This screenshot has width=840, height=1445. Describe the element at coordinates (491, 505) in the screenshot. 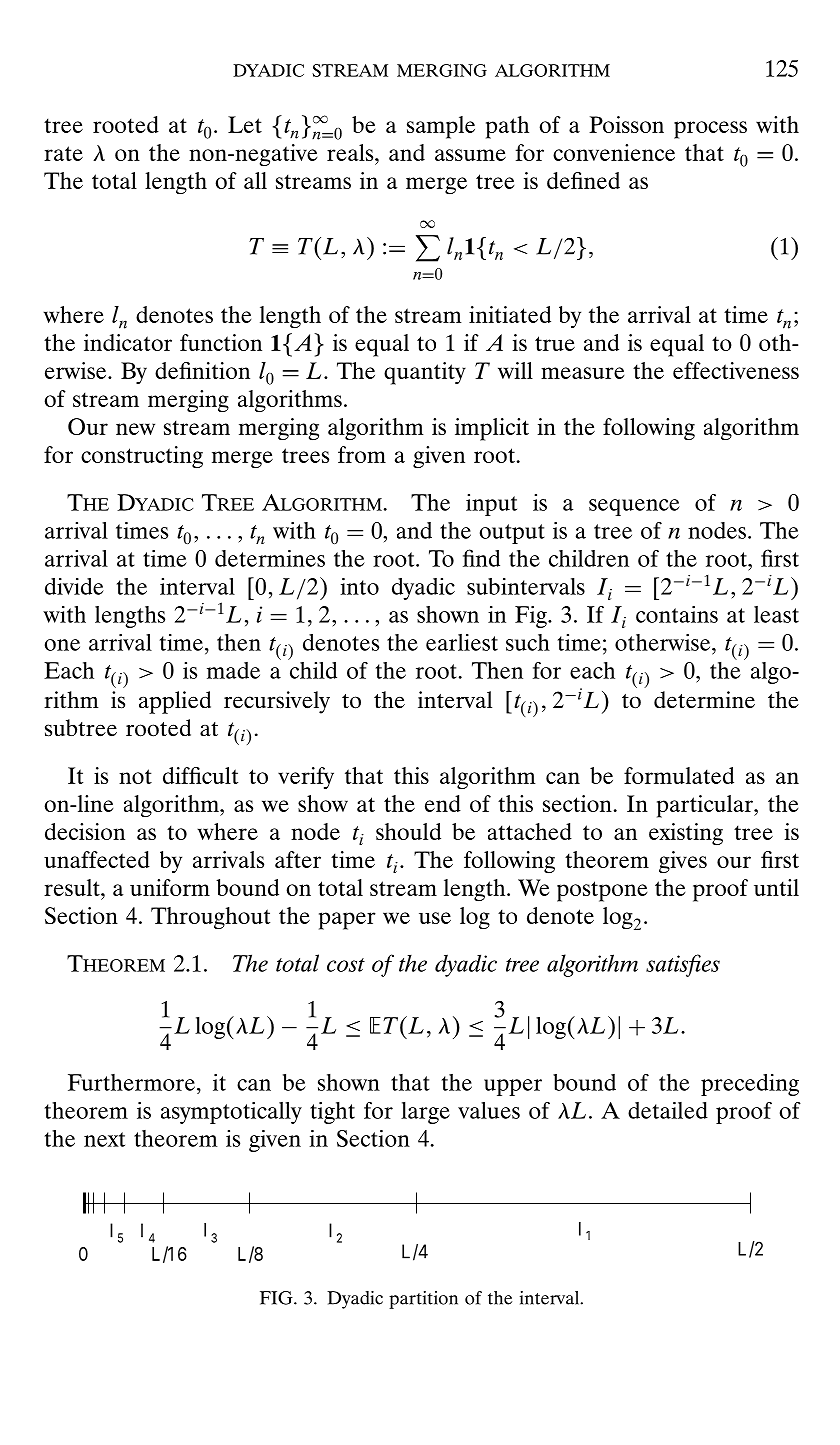

I see `input` at that location.
